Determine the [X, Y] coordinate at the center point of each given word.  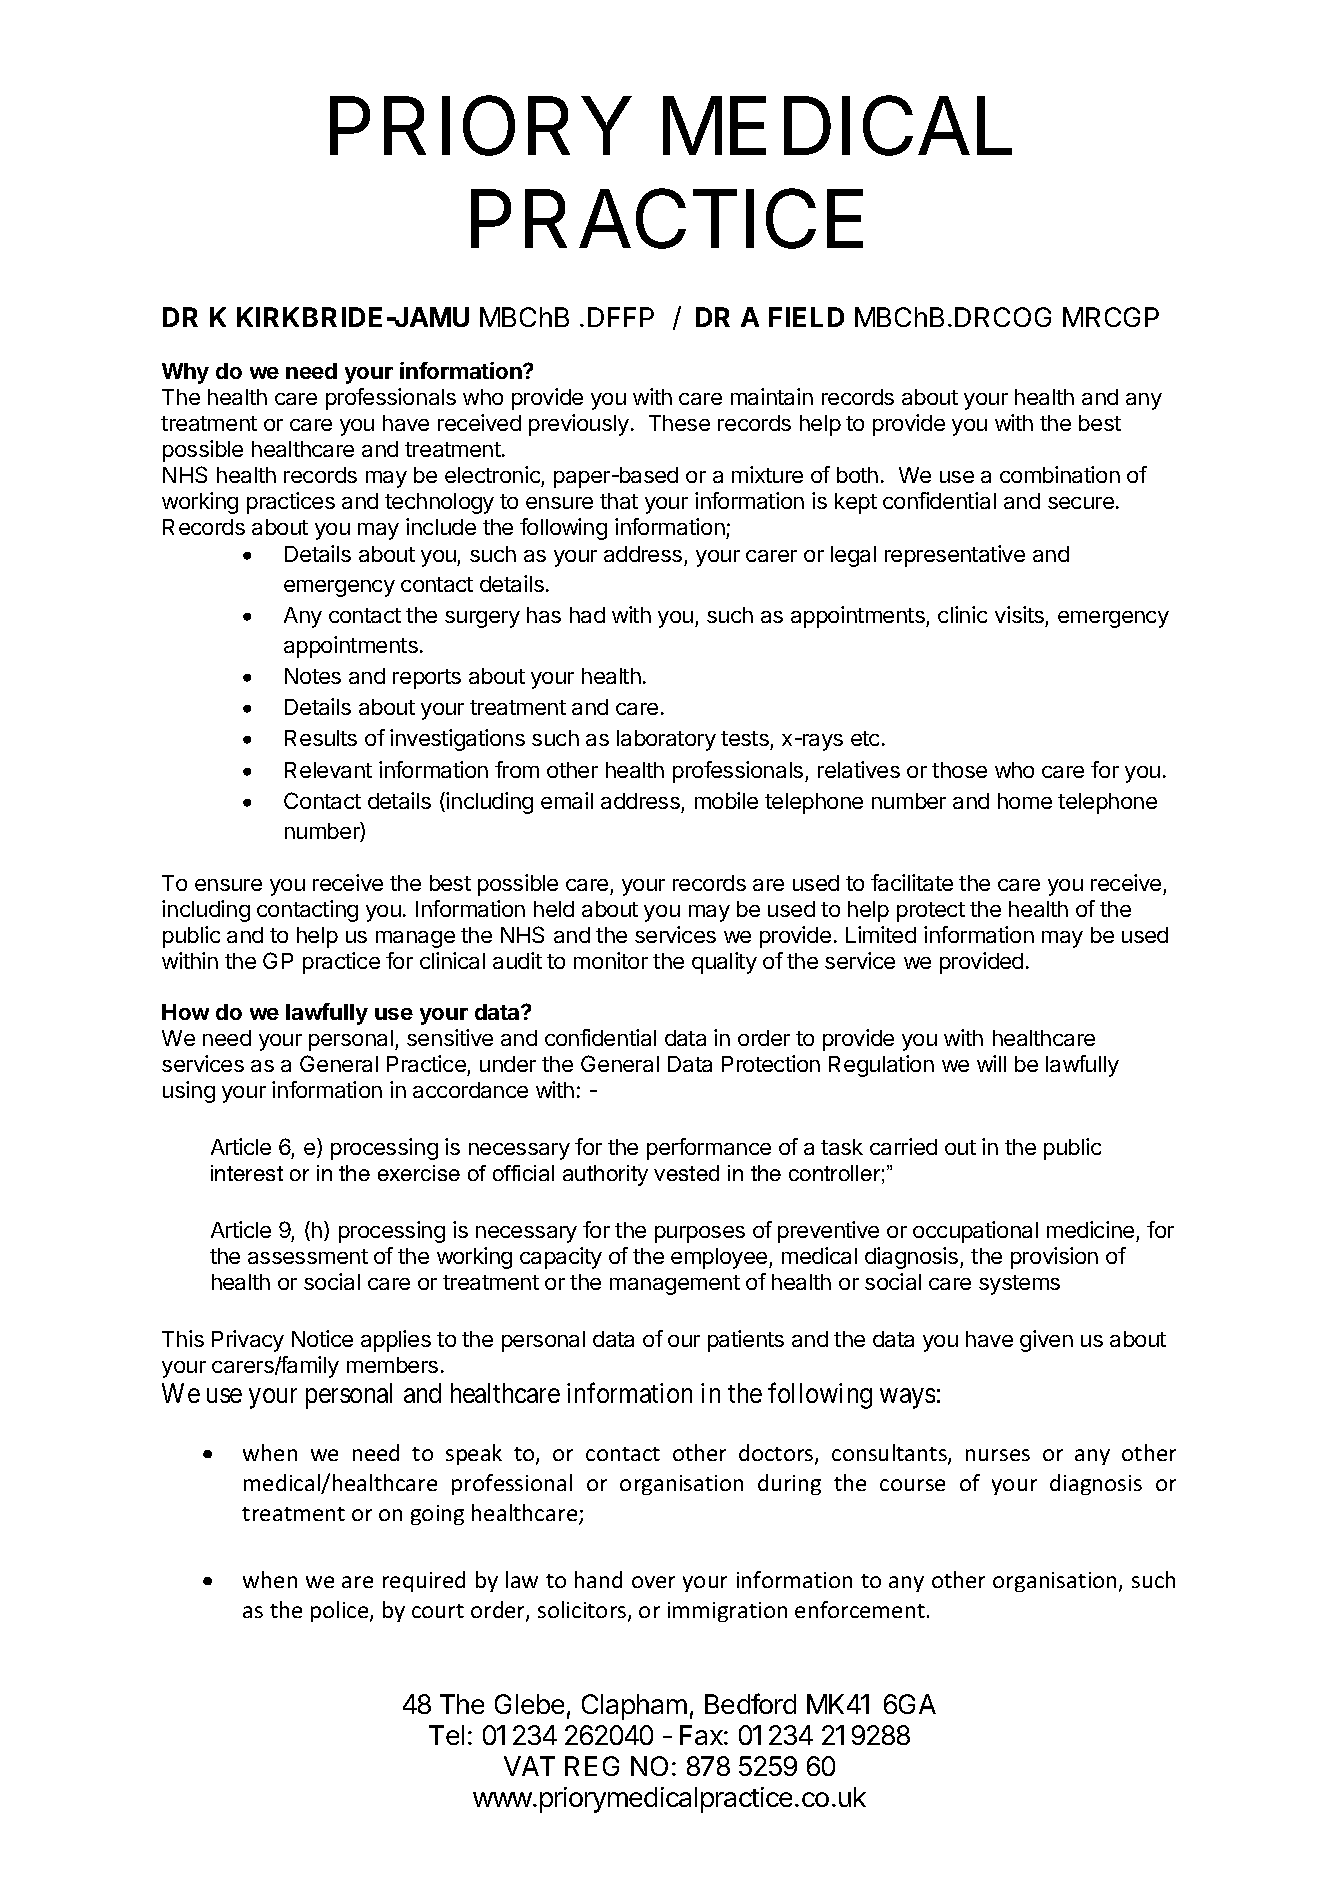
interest [247, 1173]
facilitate [912, 882]
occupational [975, 1232]
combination [1060, 474]
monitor [611, 960]
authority [605, 1175]
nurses [998, 1455]
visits [1019, 614]
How [185, 1012]
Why [185, 373]
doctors [777, 1454]
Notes [313, 676]
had [587, 615]
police [341, 1611]
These [679, 423]
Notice [322, 1338]
